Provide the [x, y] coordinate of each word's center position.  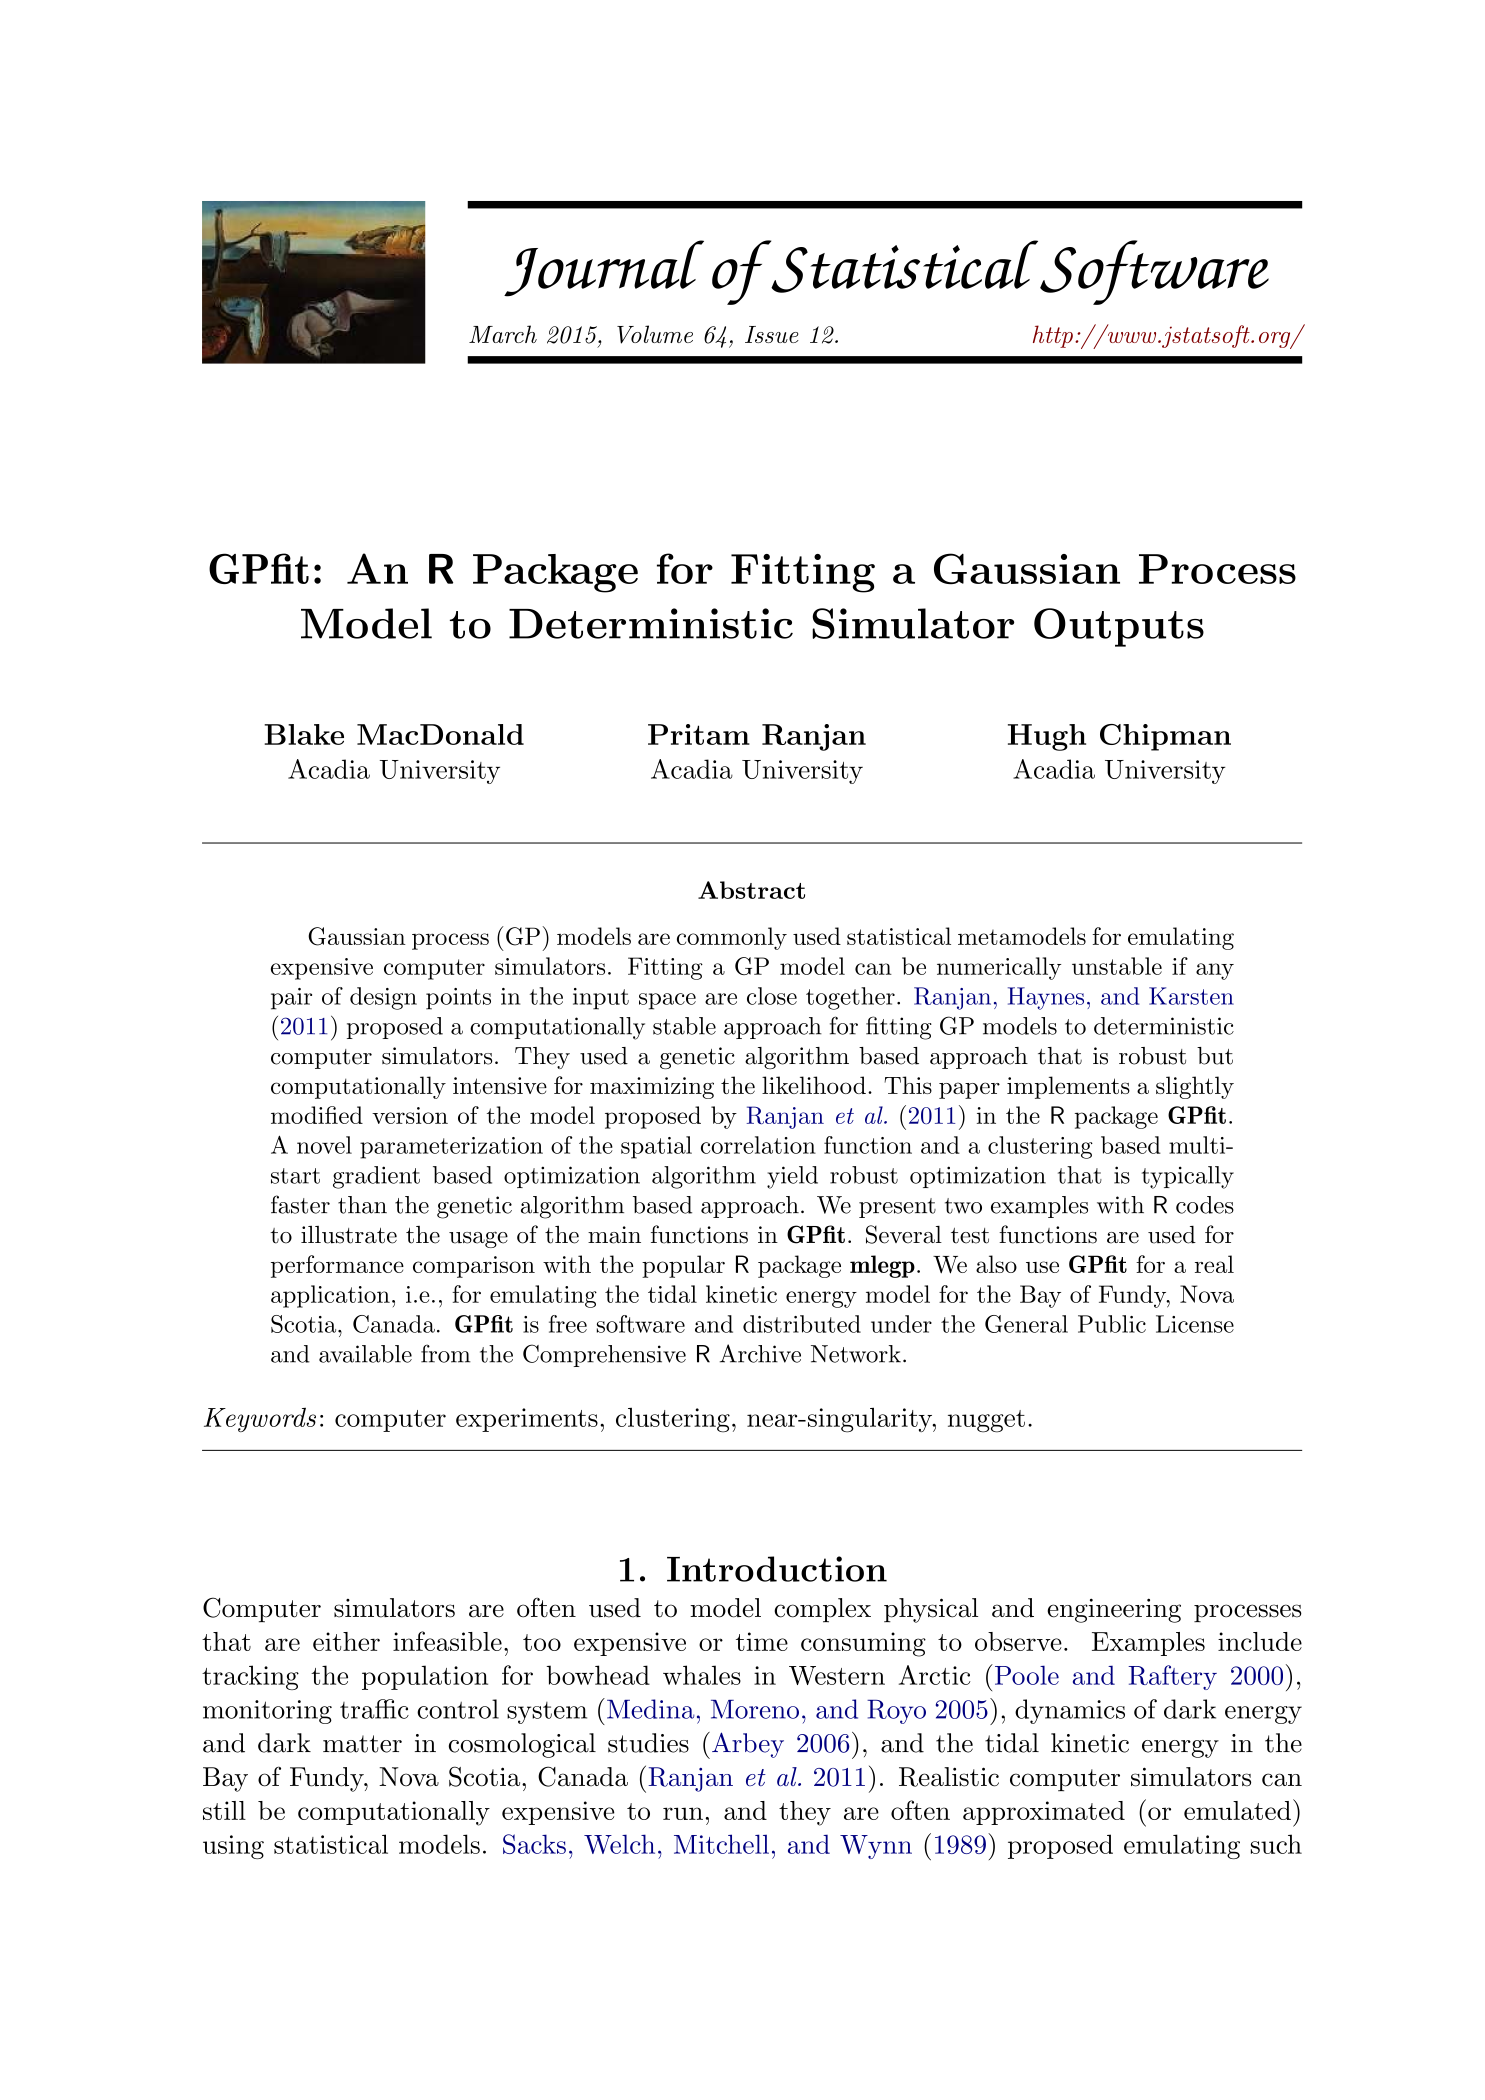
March [503, 334]
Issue [772, 334]
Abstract [751, 890]
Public [1112, 1324]
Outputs [1119, 627]
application [330, 1296]
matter [362, 1744]
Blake [304, 734]
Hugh [1047, 737]
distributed [802, 1324]
